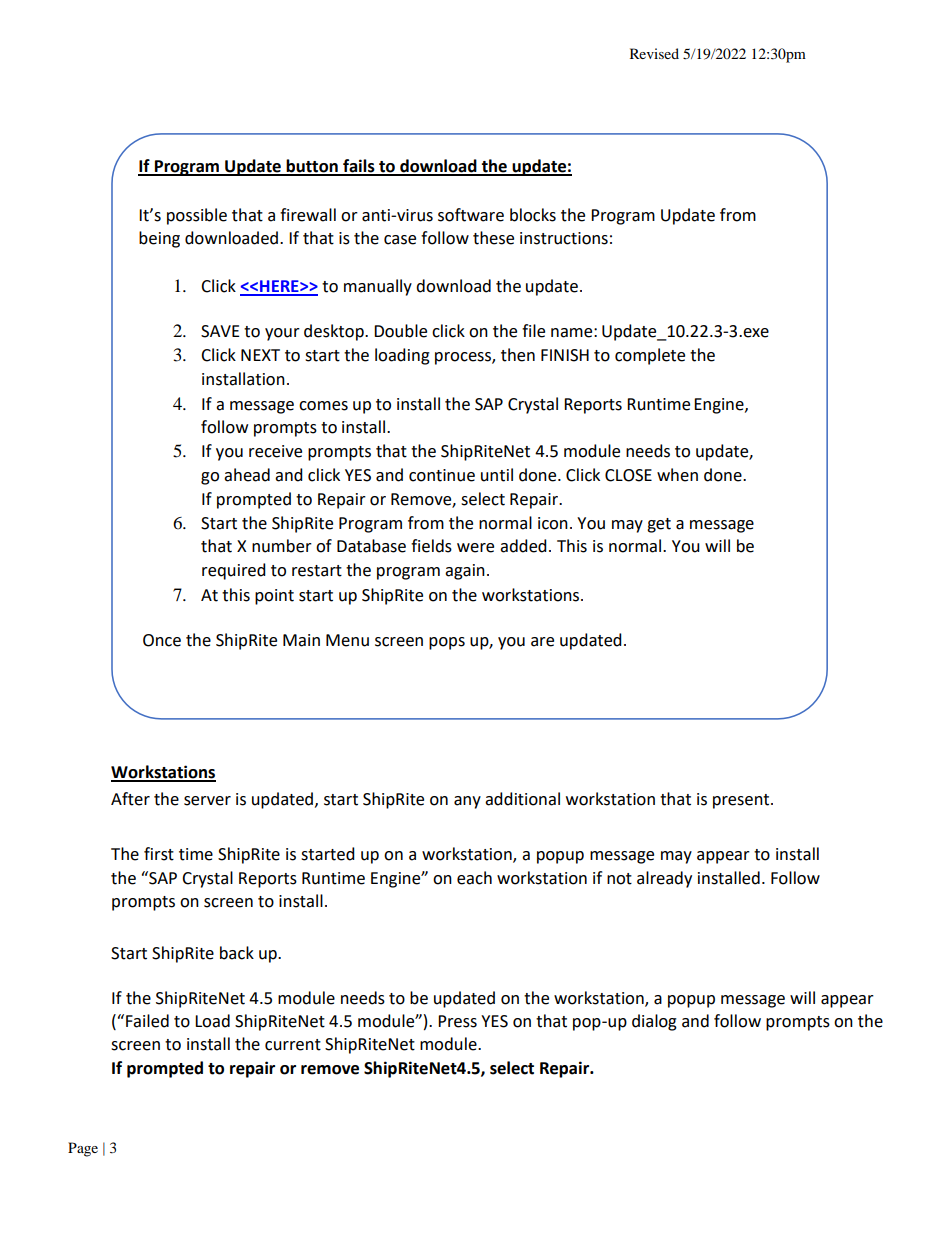  I want to click on pops, so click(447, 643).
